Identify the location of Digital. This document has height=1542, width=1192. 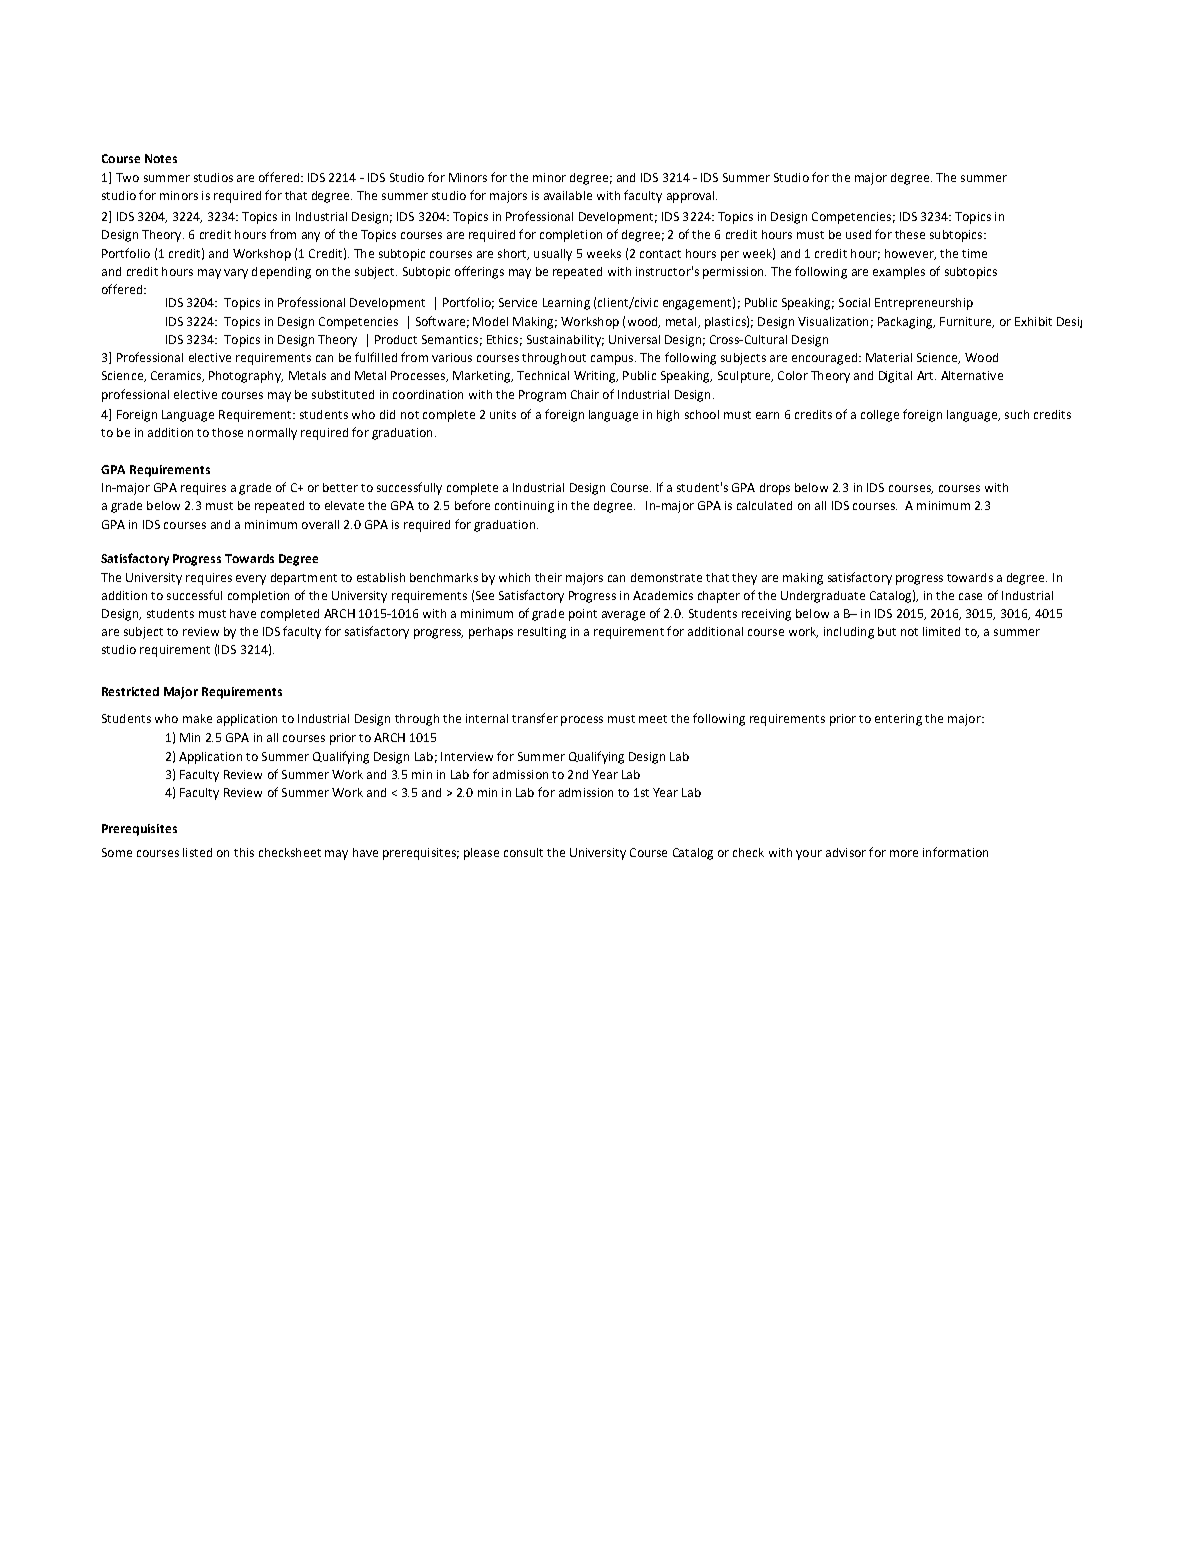
(895, 377).
